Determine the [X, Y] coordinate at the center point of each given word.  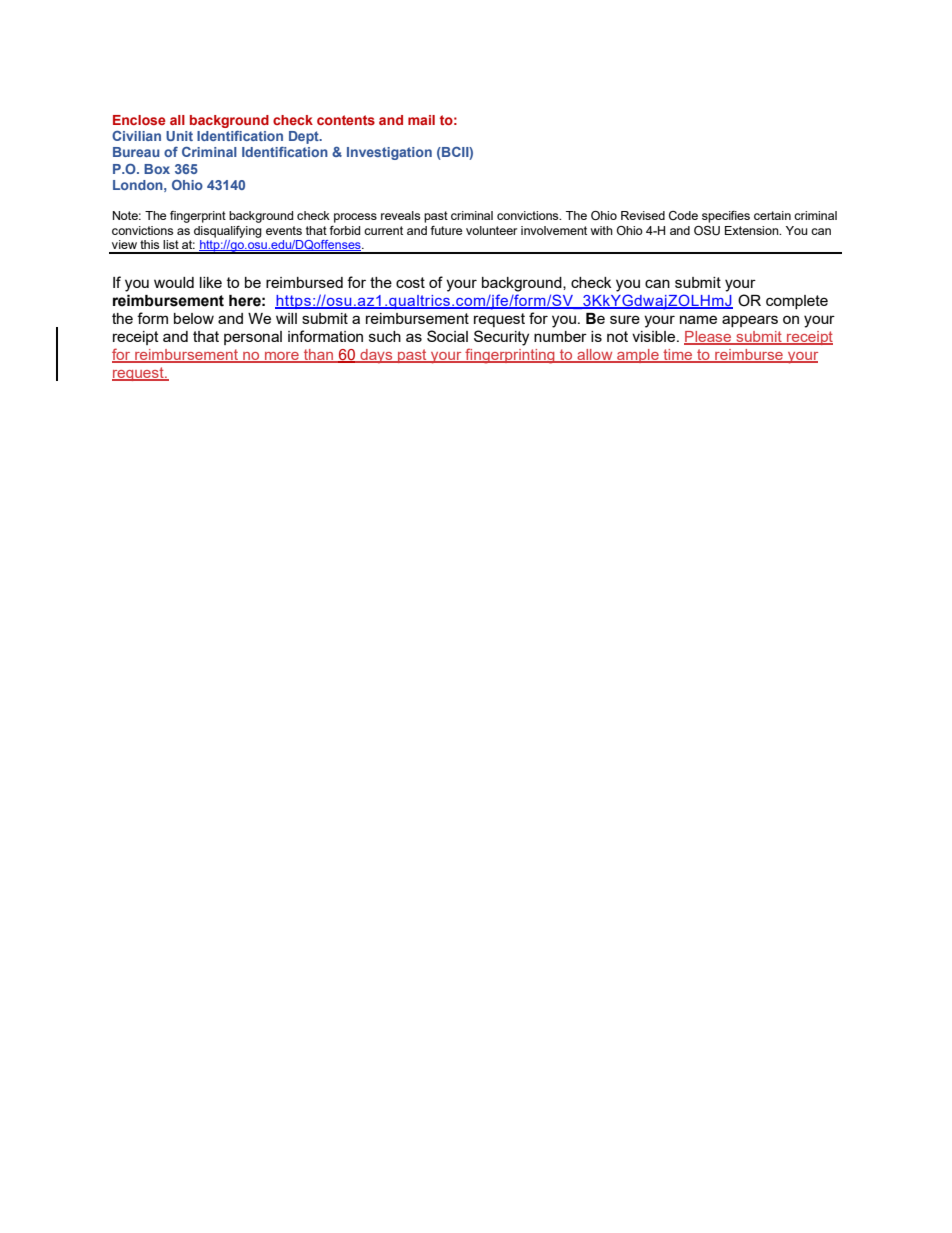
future [446, 230]
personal [253, 338]
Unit [179, 136]
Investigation [389, 153]
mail [421, 120]
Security [501, 338]
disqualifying [228, 232]
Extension [753, 230]
